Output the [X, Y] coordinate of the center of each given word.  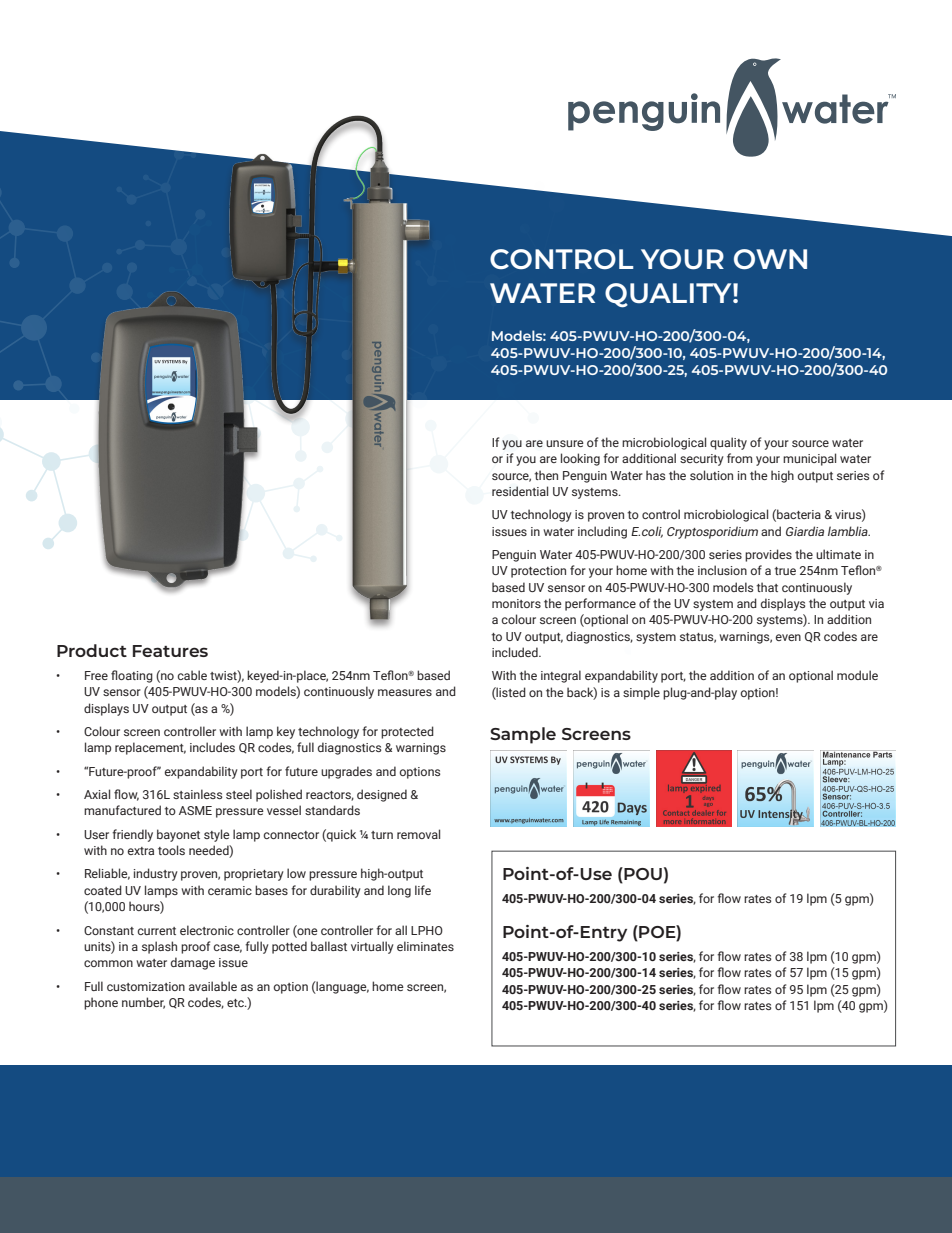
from [739, 458]
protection [538, 572]
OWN [770, 259]
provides [768, 555]
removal [418, 834]
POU [642, 873]
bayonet [178, 835]
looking [580, 459]
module [857, 675]
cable [192, 675]
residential [520, 491]
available [213, 986]
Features [170, 651]
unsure [565, 443]
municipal [809, 459]
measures [405, 692]
